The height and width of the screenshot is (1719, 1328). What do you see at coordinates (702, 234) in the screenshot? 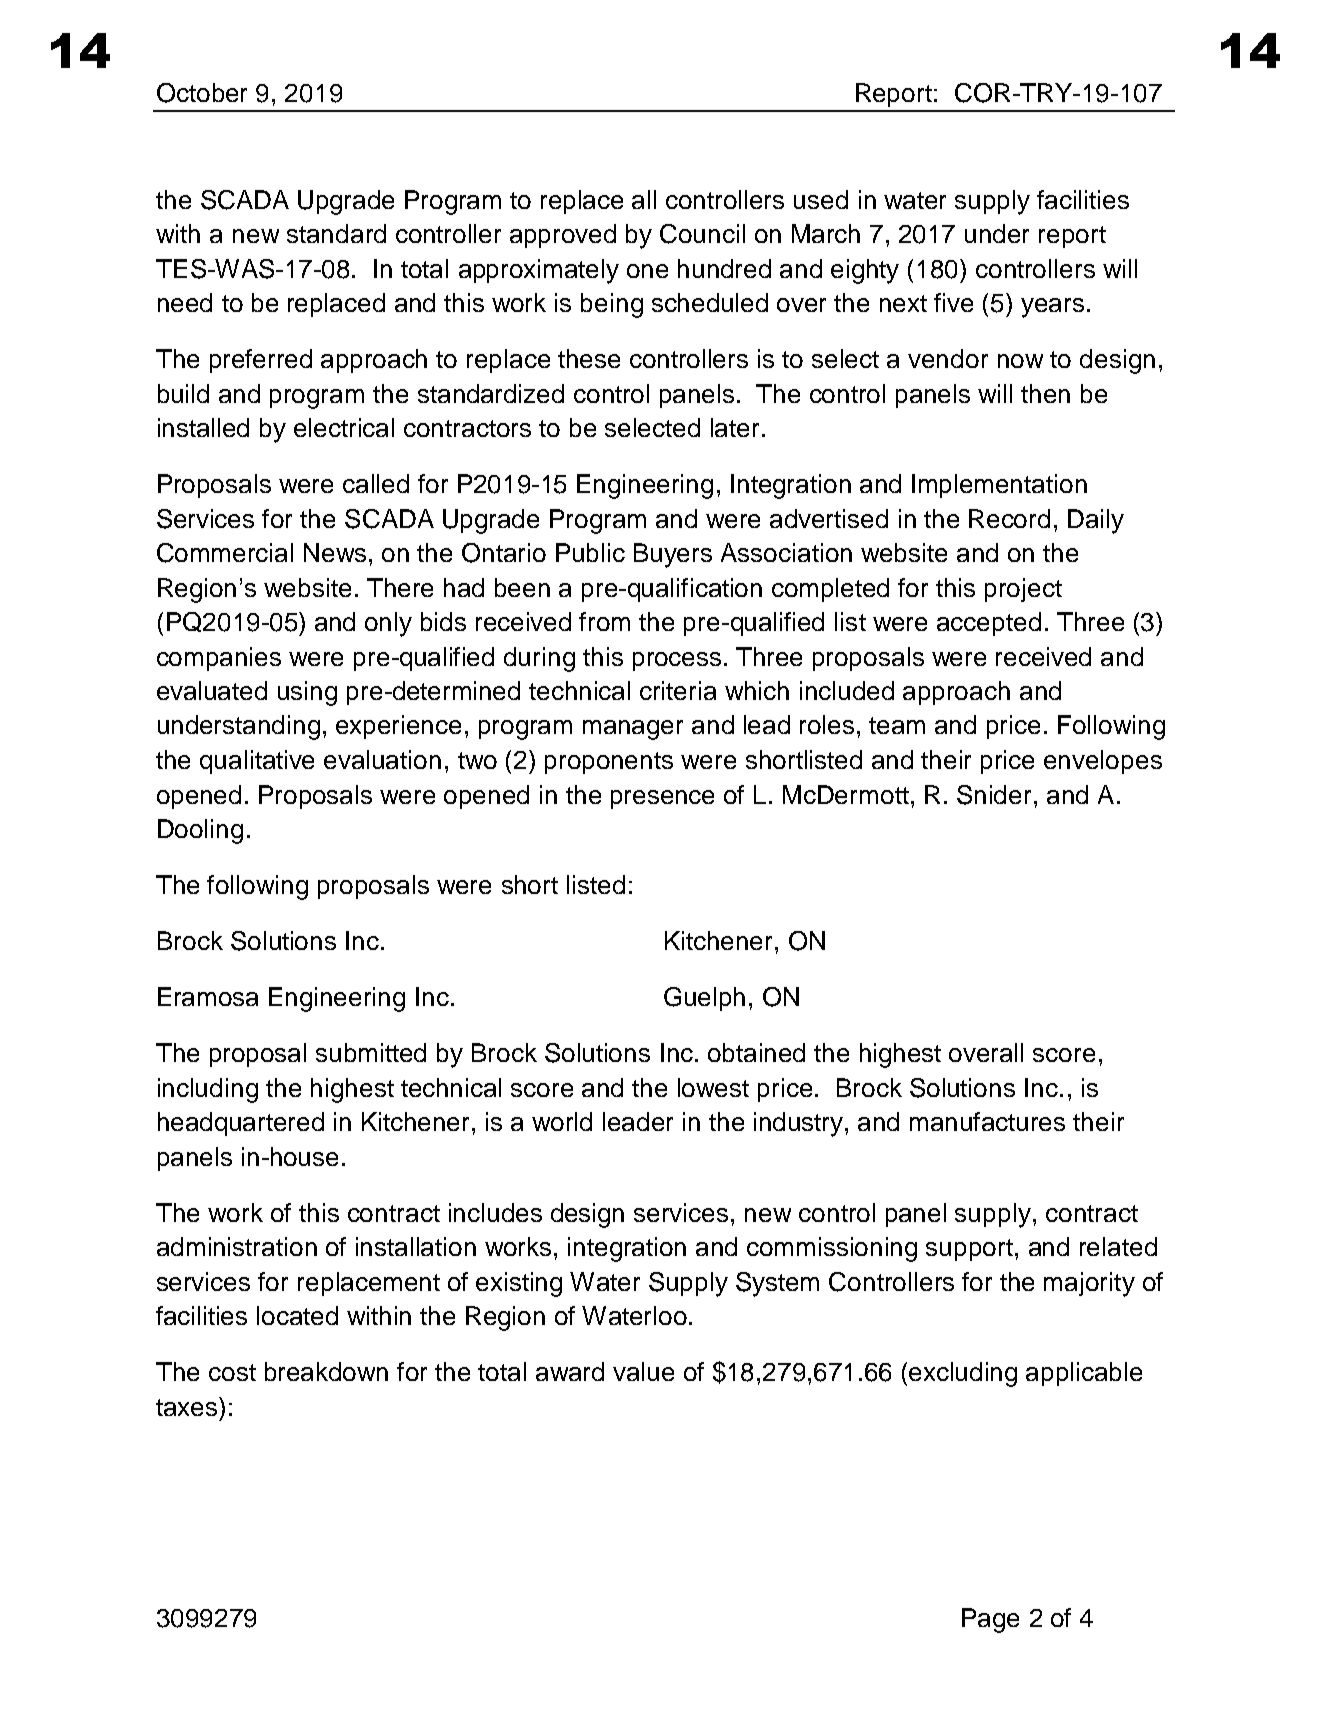
I see `Council` at bounding box center [702, 234].
